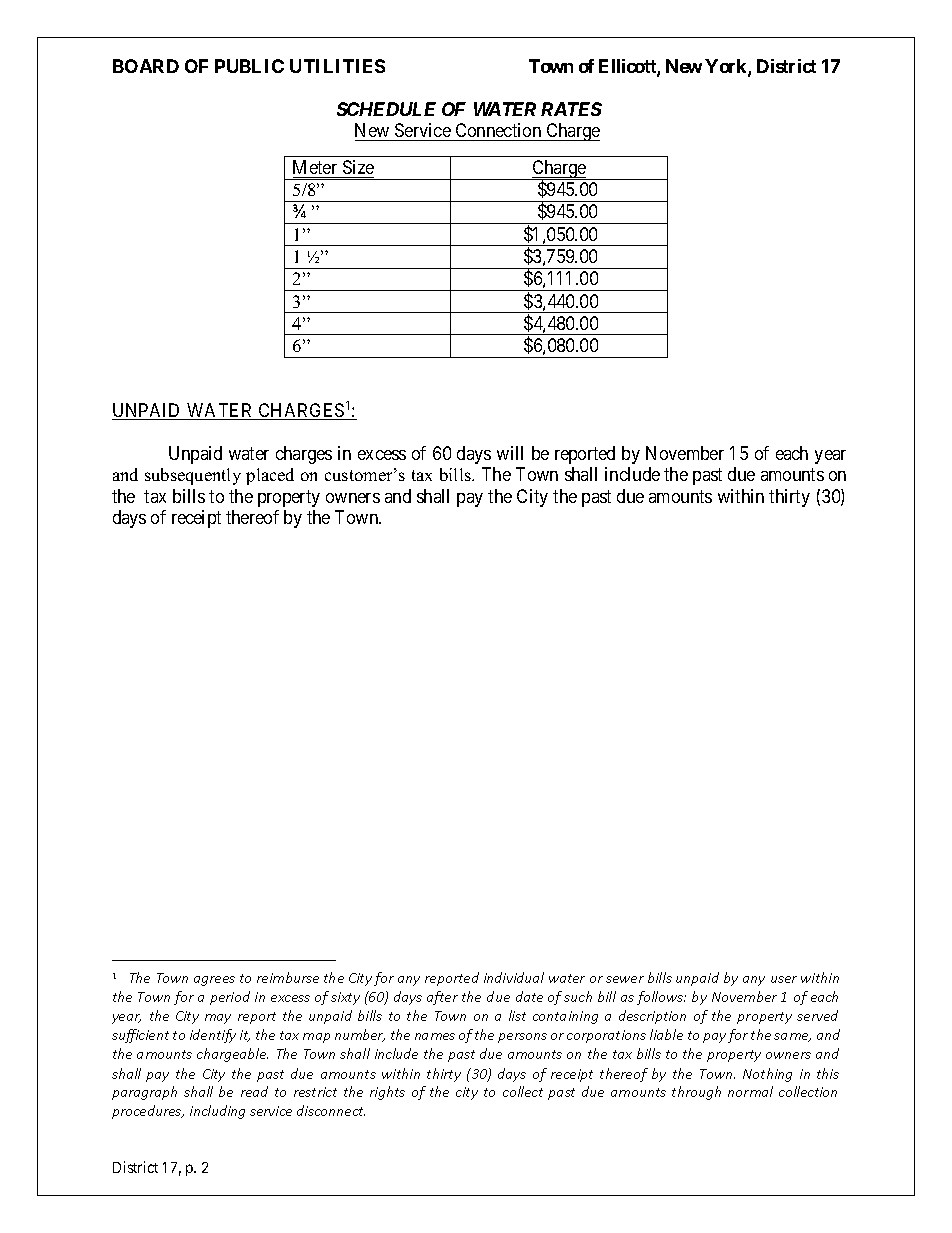  What do you see at coordinates (522, 1038) in the document?
I see `persons` at bounding box center [522, 1038].
